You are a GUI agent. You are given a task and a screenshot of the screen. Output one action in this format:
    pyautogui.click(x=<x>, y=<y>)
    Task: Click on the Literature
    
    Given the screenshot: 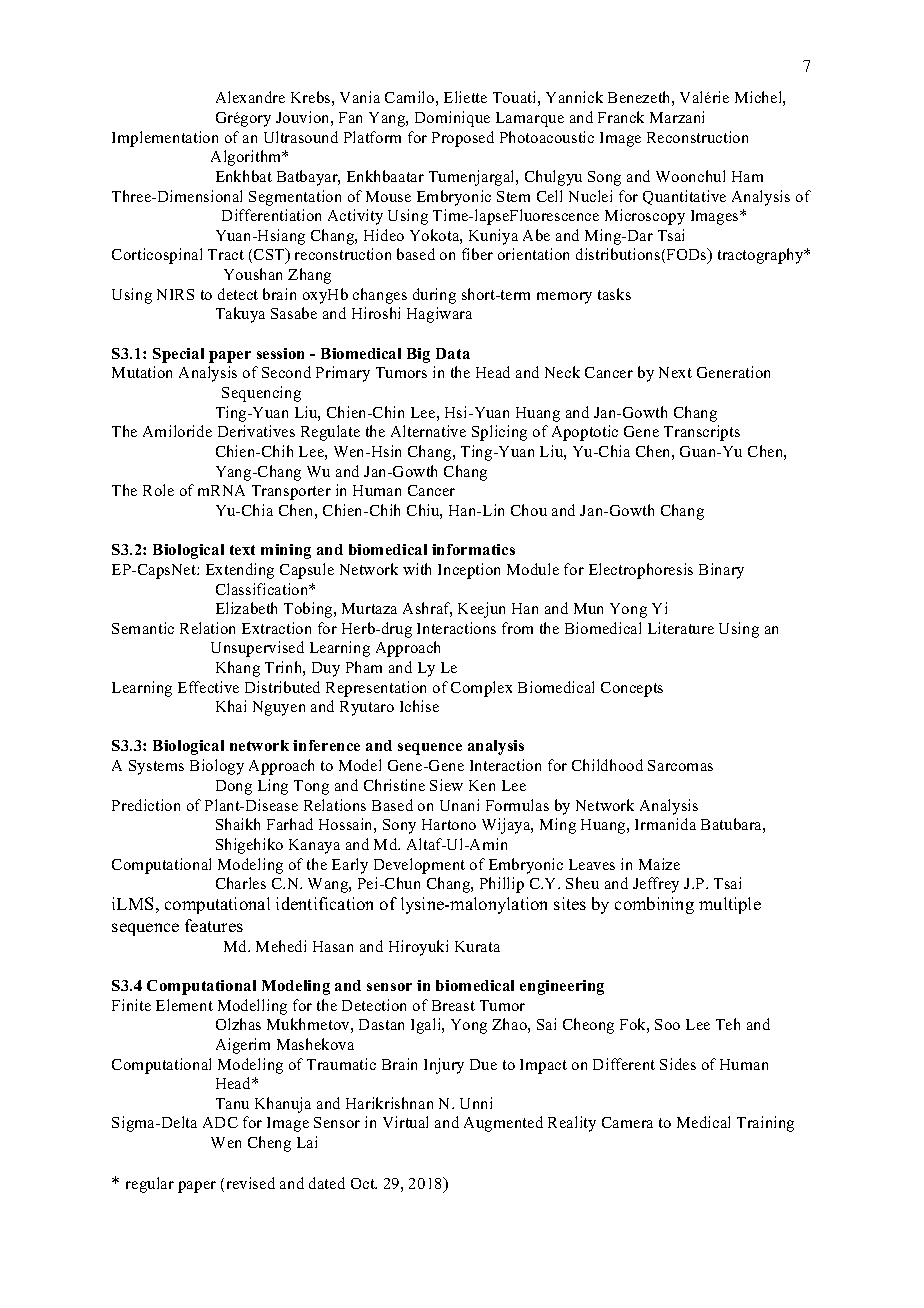 What is the action you would take?
    pyautogui.click(x=681, y=628)
